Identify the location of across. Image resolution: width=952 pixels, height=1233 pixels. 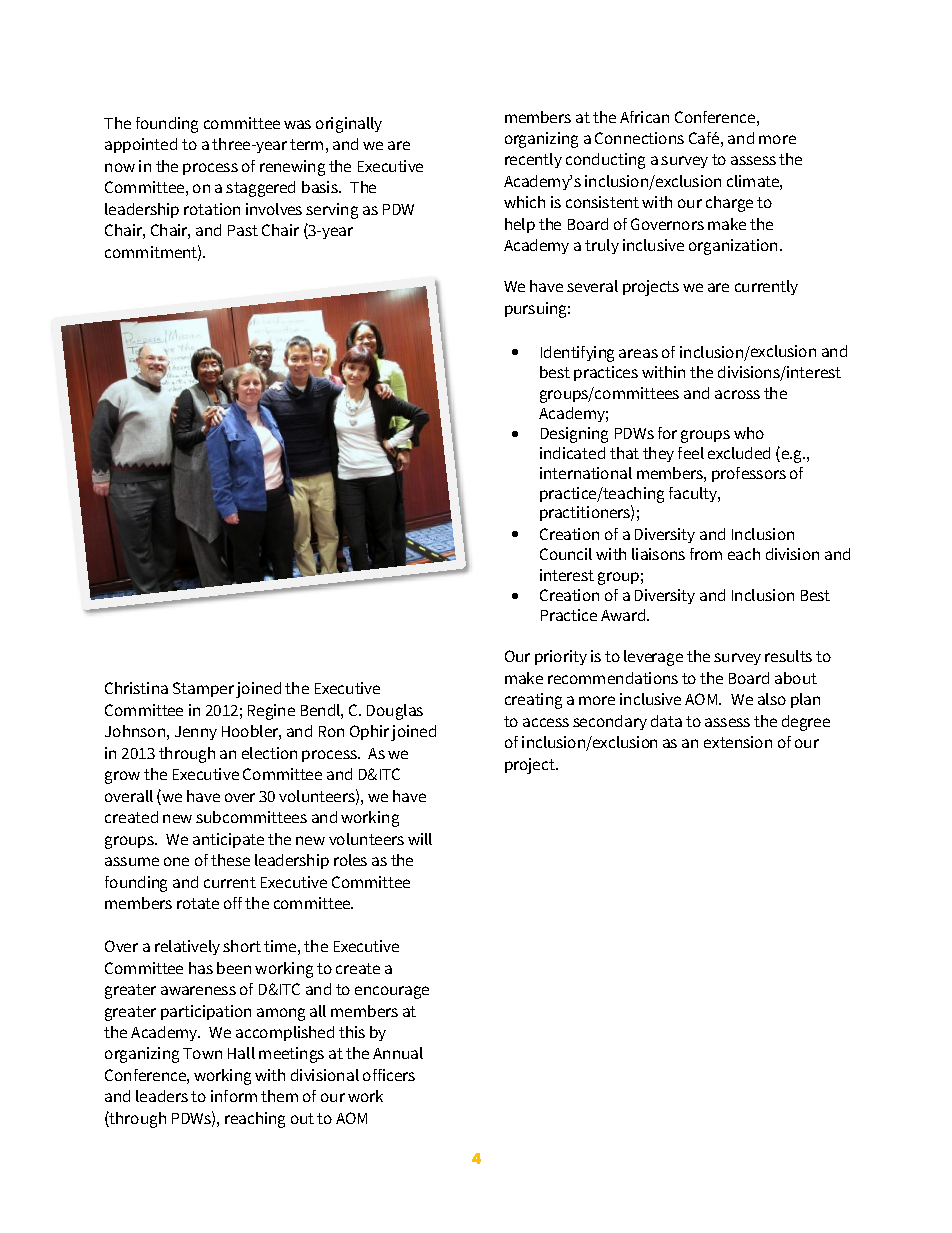
(737, 394).
